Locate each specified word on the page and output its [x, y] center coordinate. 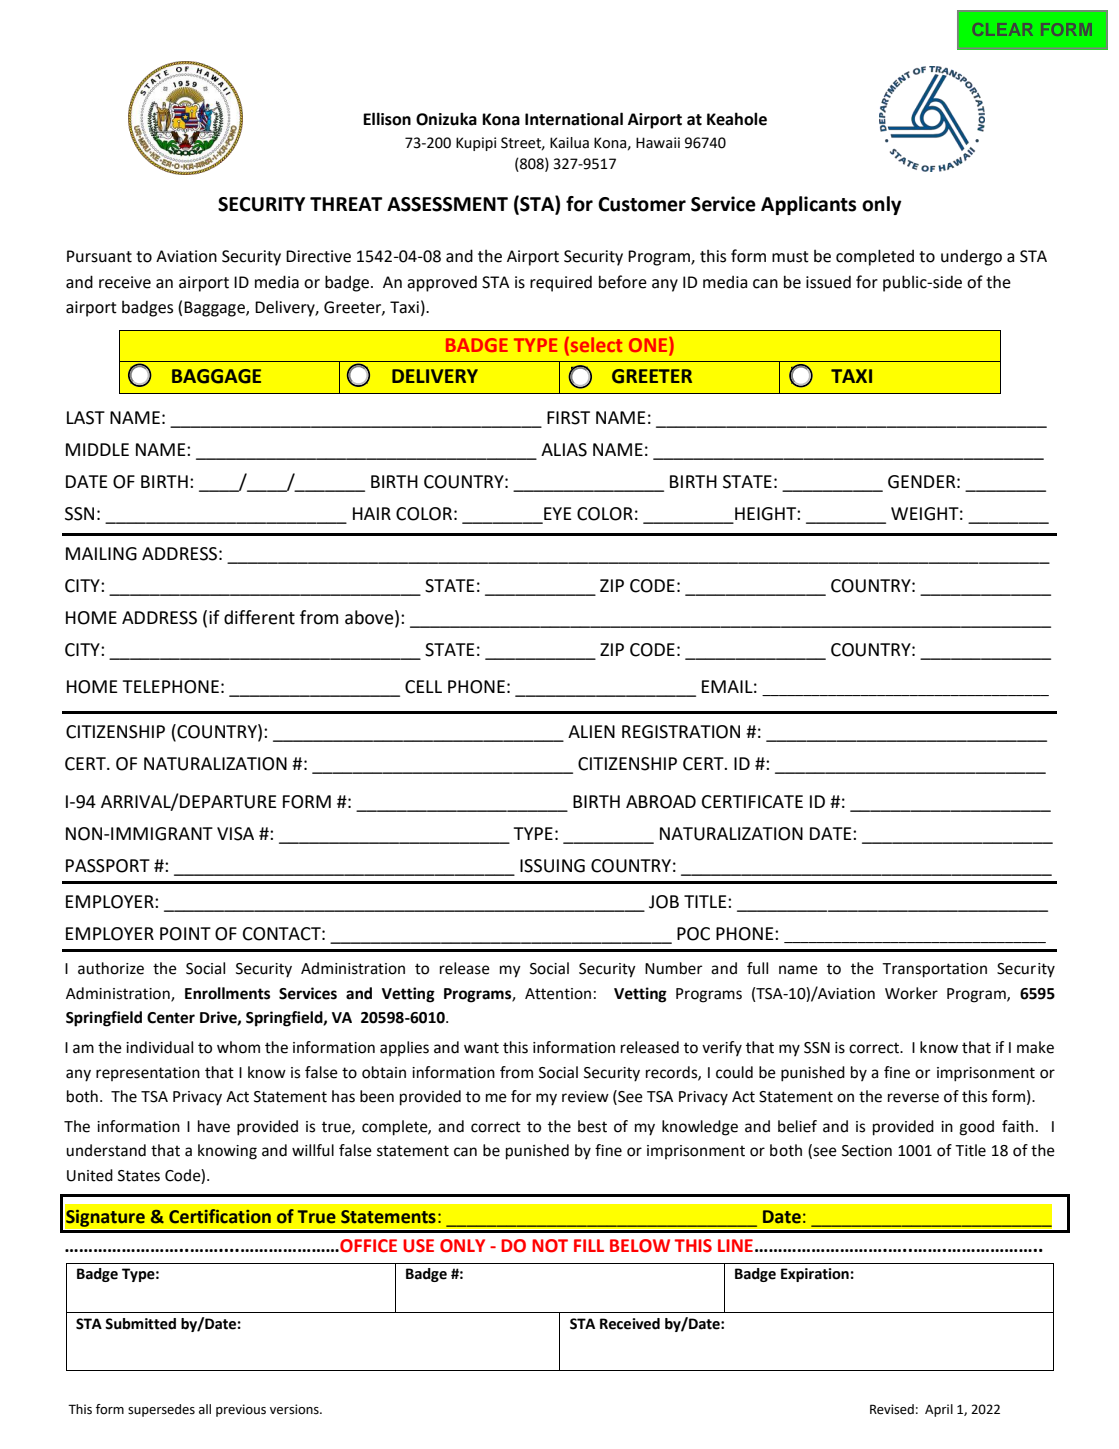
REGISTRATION [681, 732]
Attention [558, 994]
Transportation [934, 970]
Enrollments [227, 993]
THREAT [346, 204]
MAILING [101, 554]
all [205, 1409]
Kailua [569, 143]
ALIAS [564, 450]
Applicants [808, 205]
